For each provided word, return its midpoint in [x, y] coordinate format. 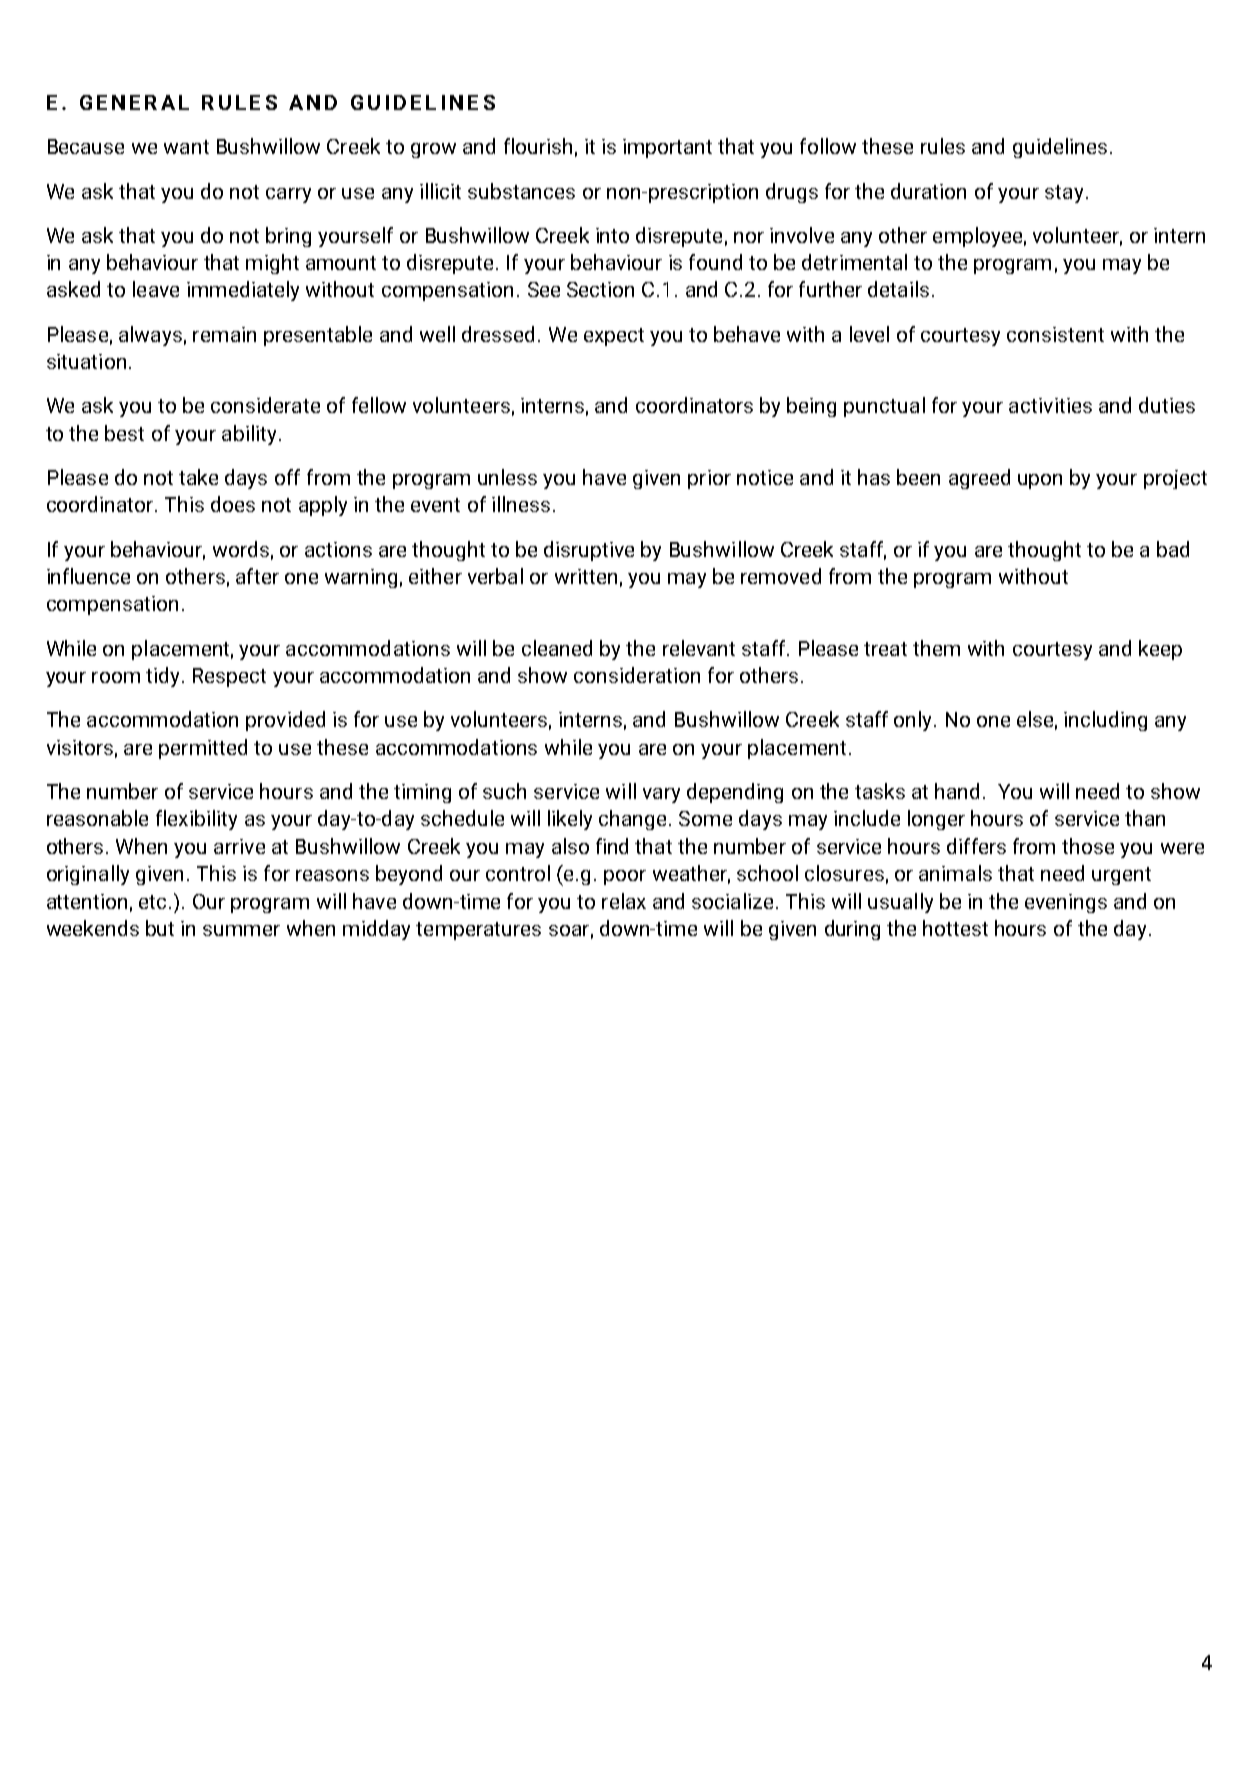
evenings [1066, 903]
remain [224, 334]
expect [614, 337]
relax [624, 901]
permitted [203, 749]
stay [1064, 194]
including [1105, 721]
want [186, 147]
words [241, 549]
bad [1173, 549]
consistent [1055, 334]
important [667, 148]
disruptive [589, 551]
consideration [637, 675]
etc [154, 902]
